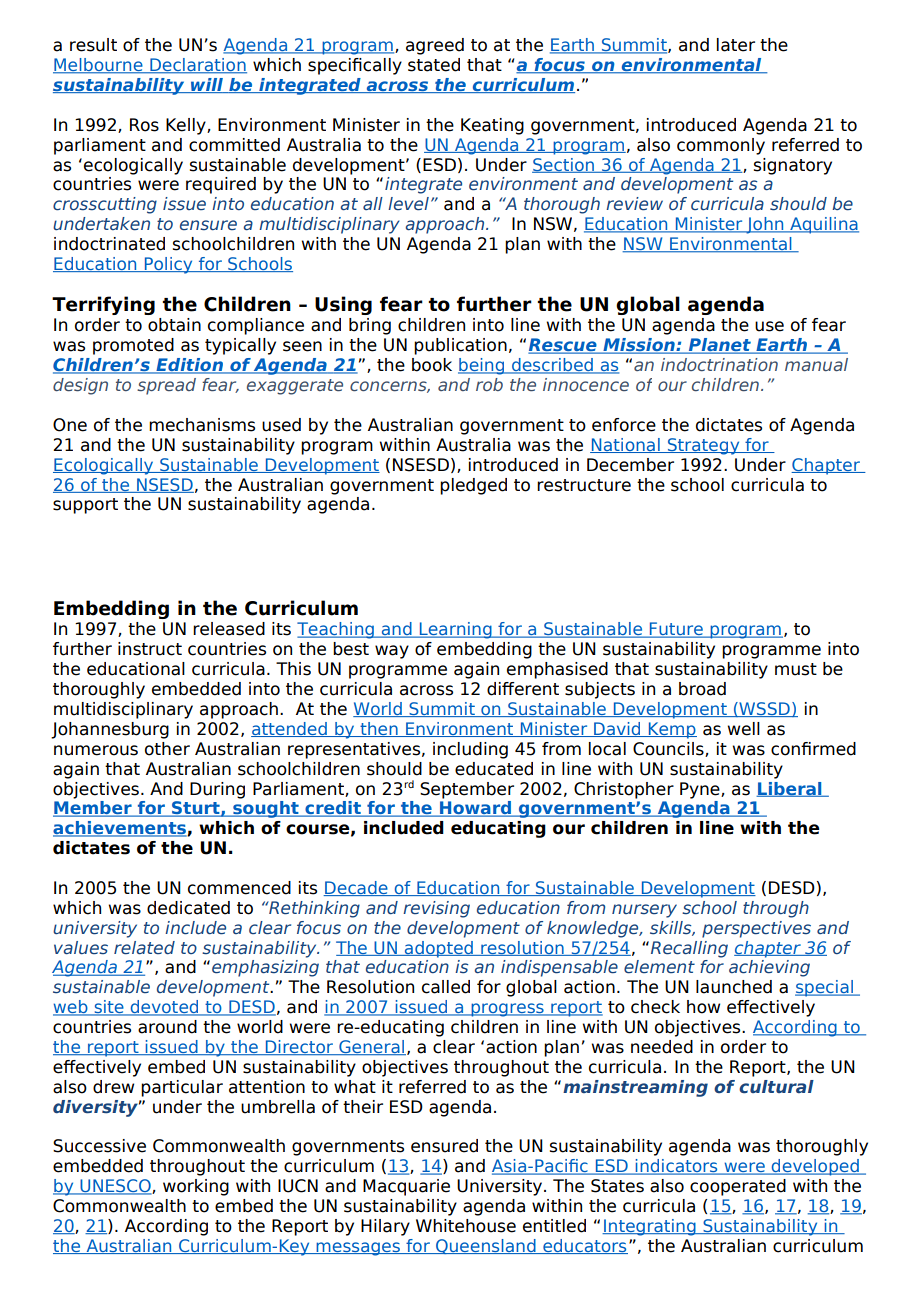 This page has width=924, height=1308. Describe the element at coordinates (790, 789) in the page. I see `Liberal` at that location.
